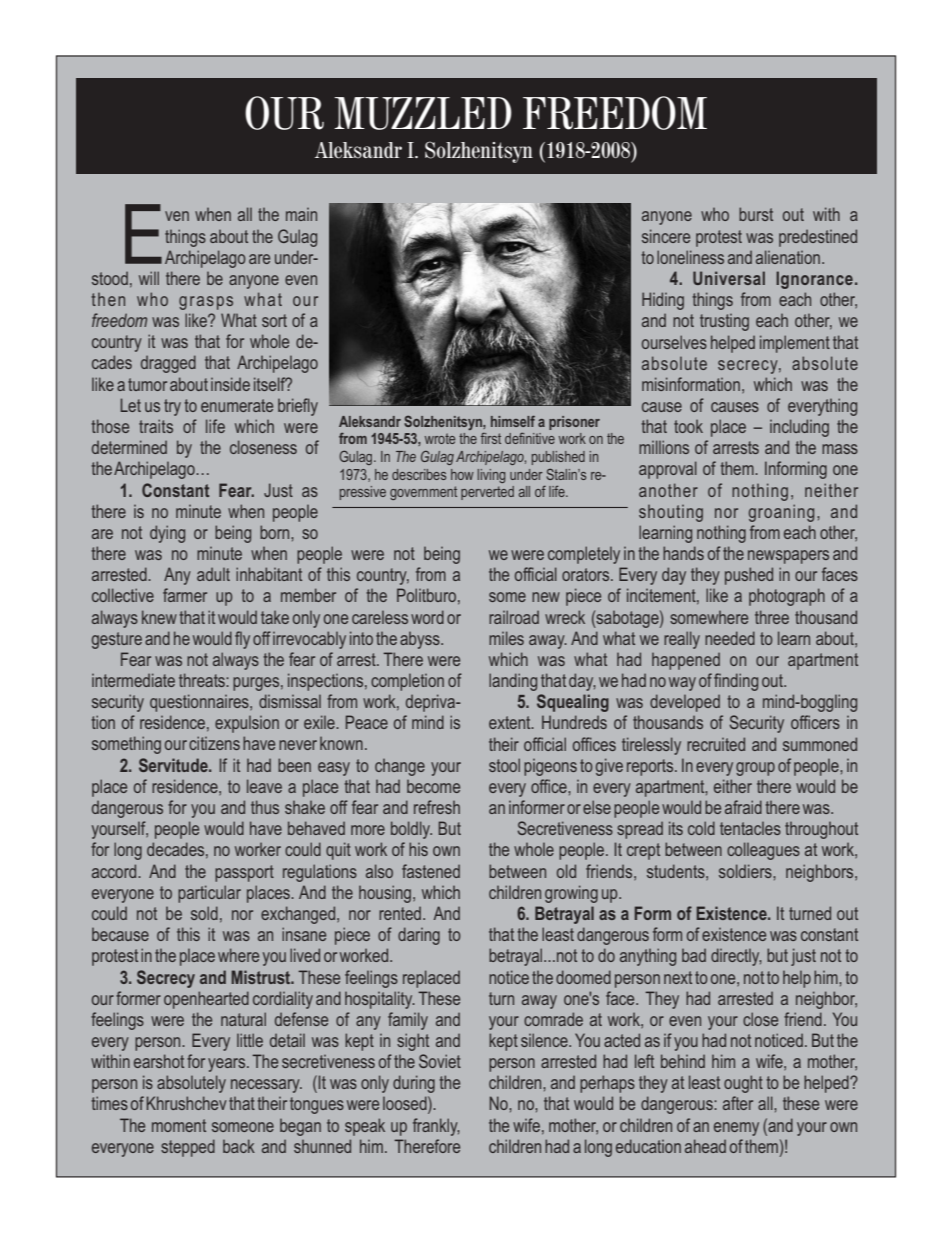 The width and height of the image is (952, 1233). I want to click on including, so click(799, 428).
